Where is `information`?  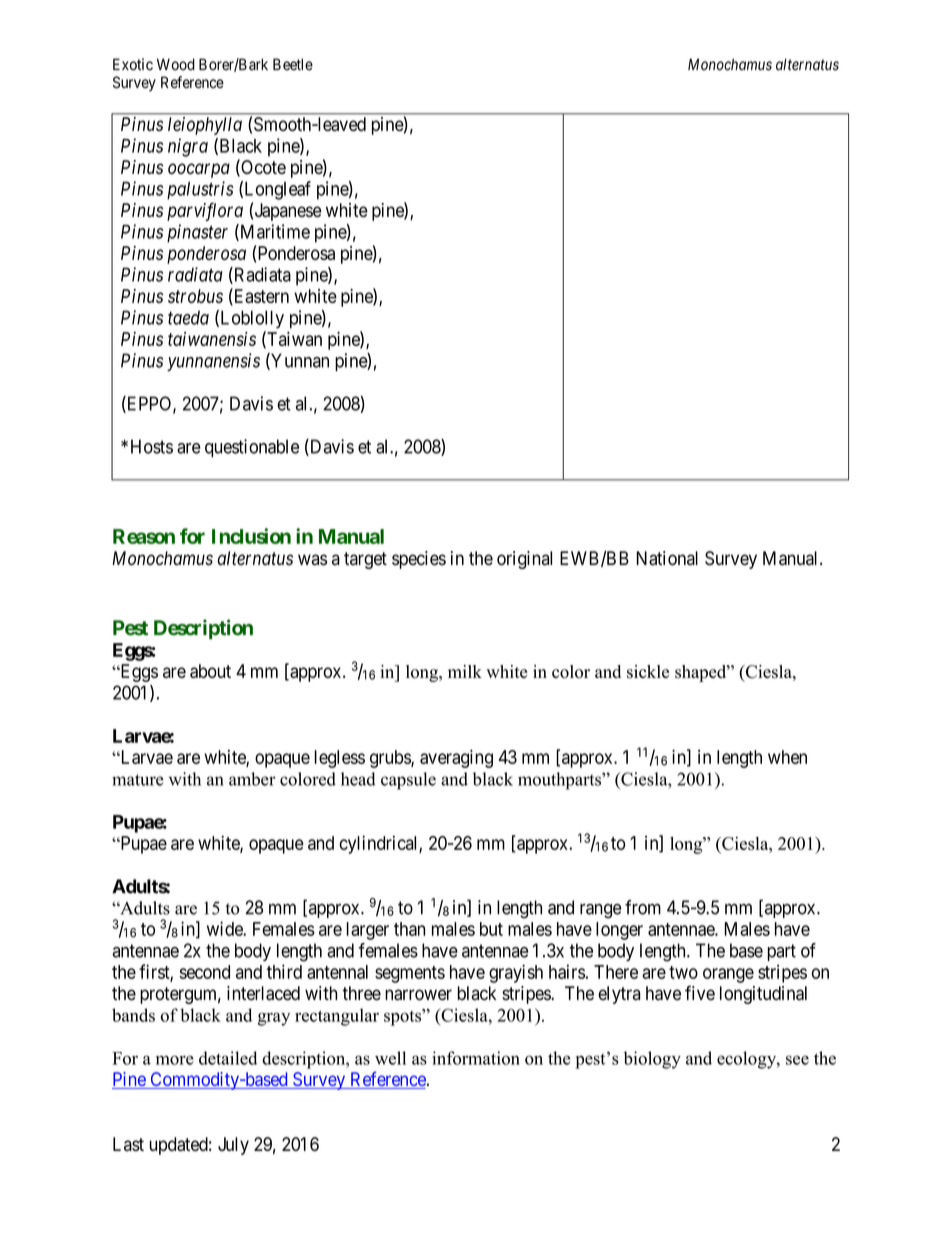
information is located at coordinates (476, 1058).
